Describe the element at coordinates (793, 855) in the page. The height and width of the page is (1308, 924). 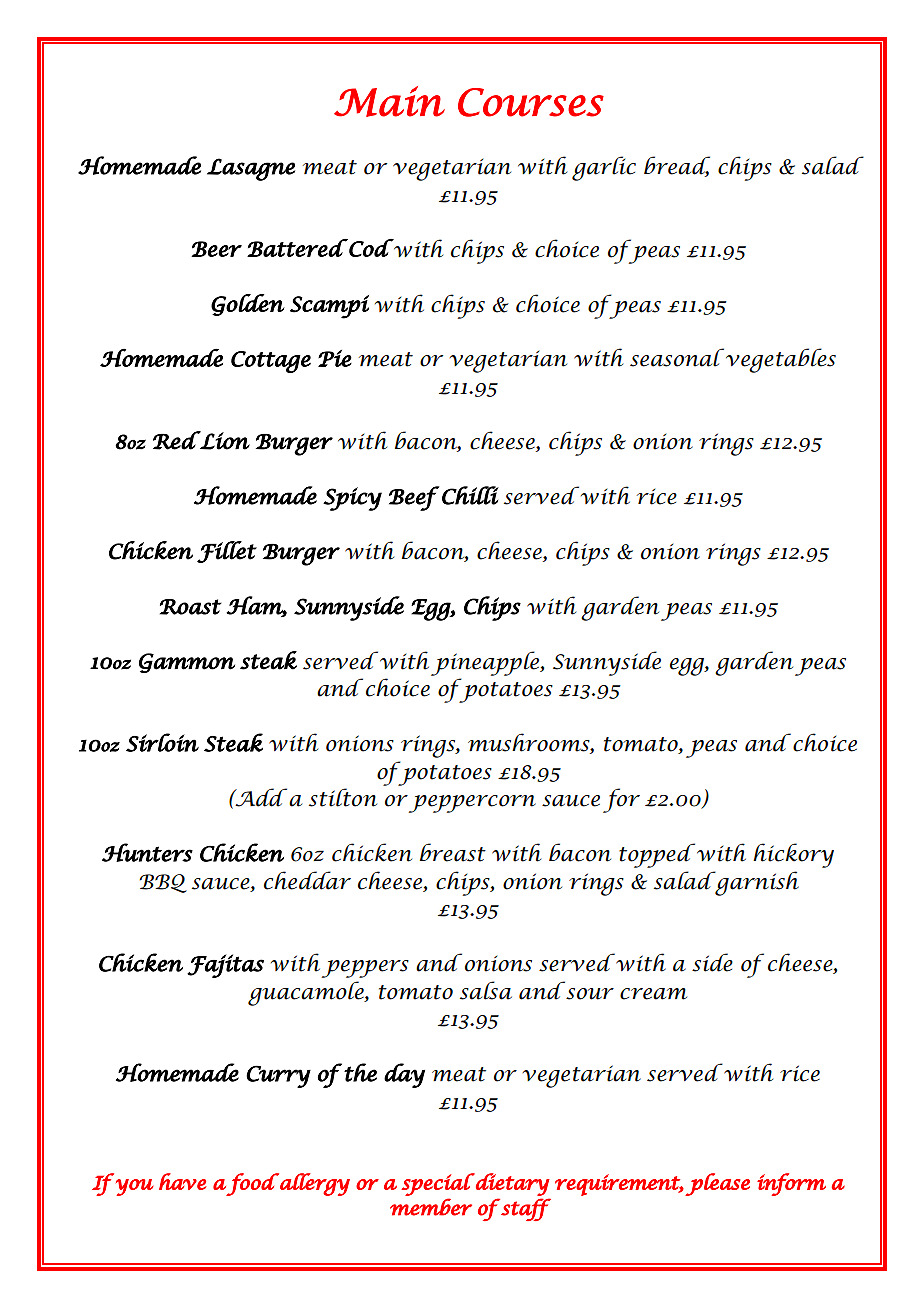
I see `hickory` at that location.
